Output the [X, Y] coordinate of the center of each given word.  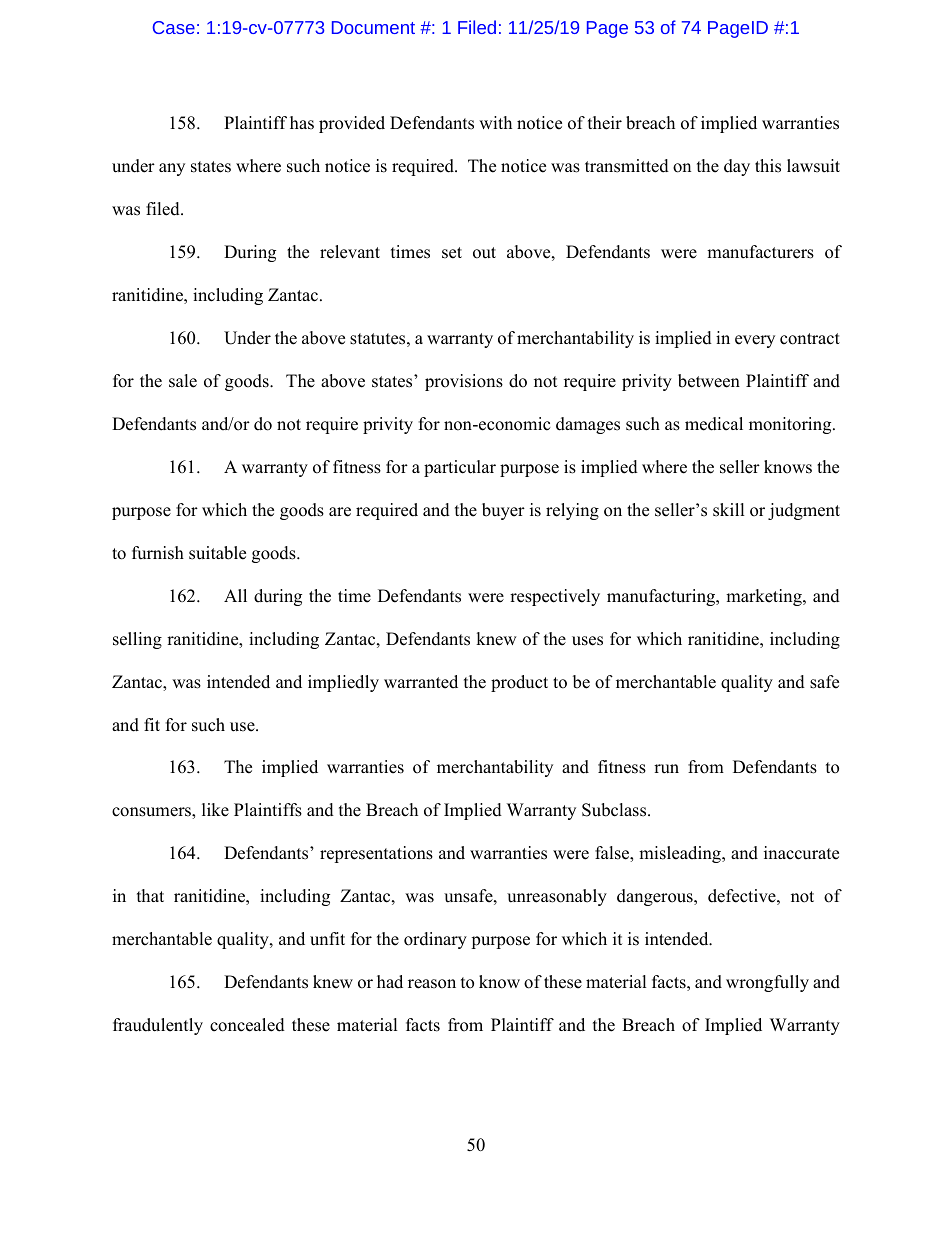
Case [174, 27]
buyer [503, 511]
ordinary [435, 940]
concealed [247, 1025]
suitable [217, 553]
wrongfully [767, 983]
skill [729, 510]
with [495, 122]
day [737, 167]
